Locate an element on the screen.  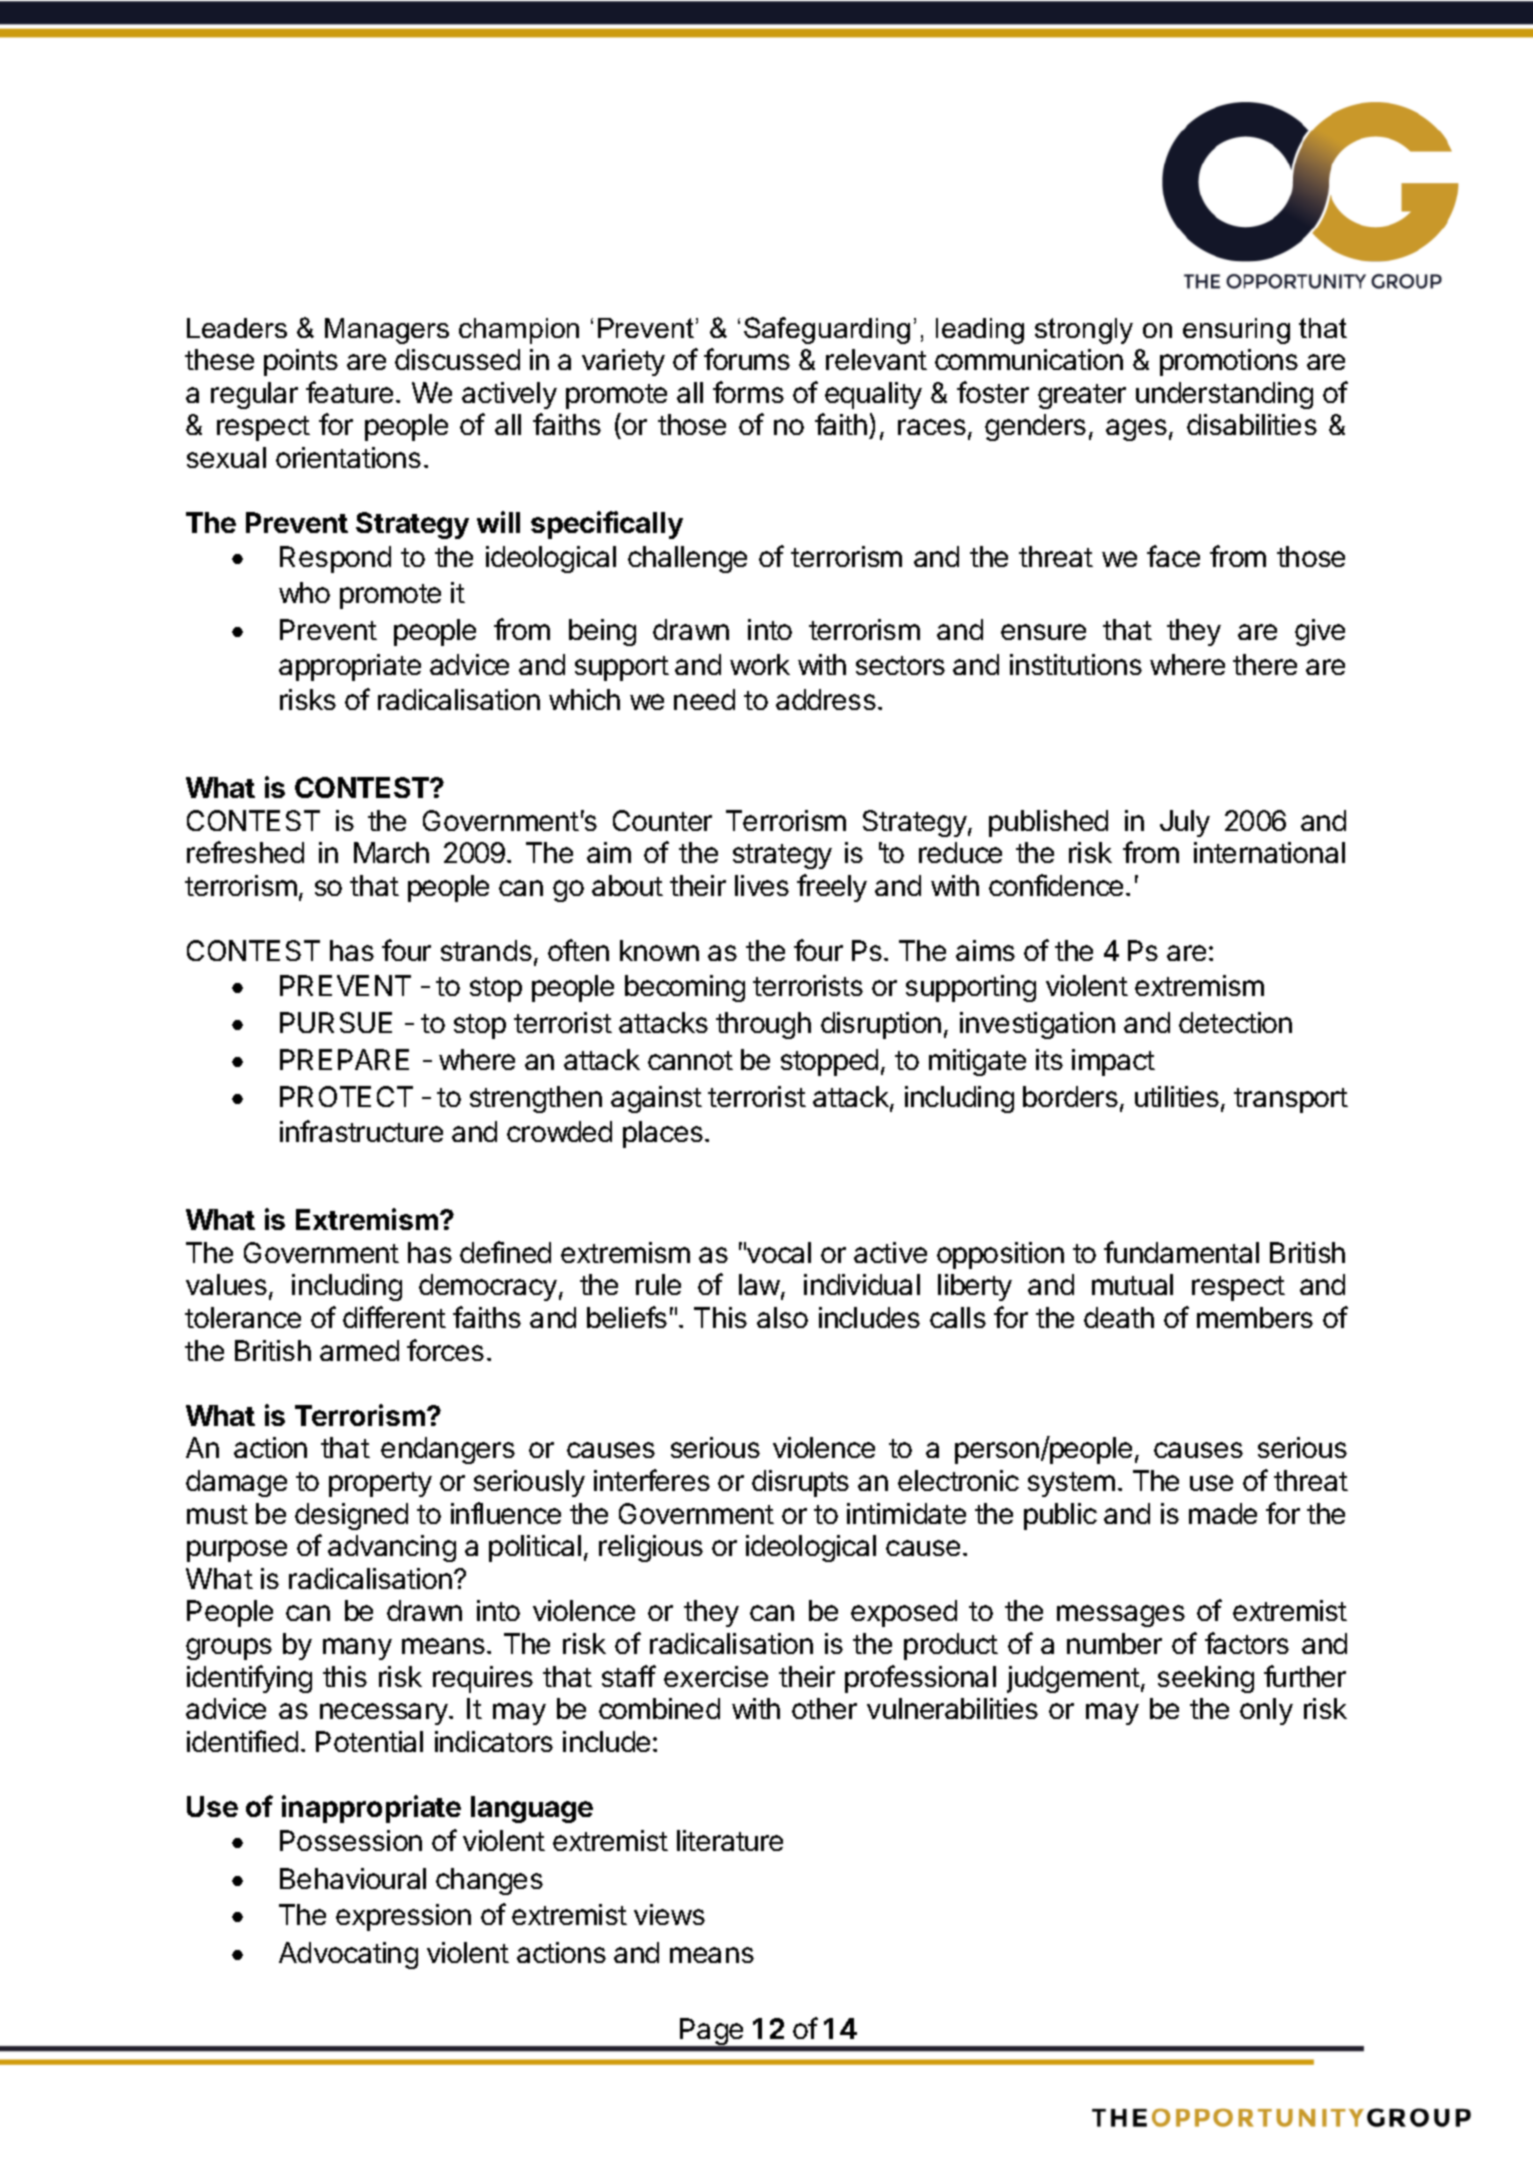
feature is located at coordinates (349, 392).
